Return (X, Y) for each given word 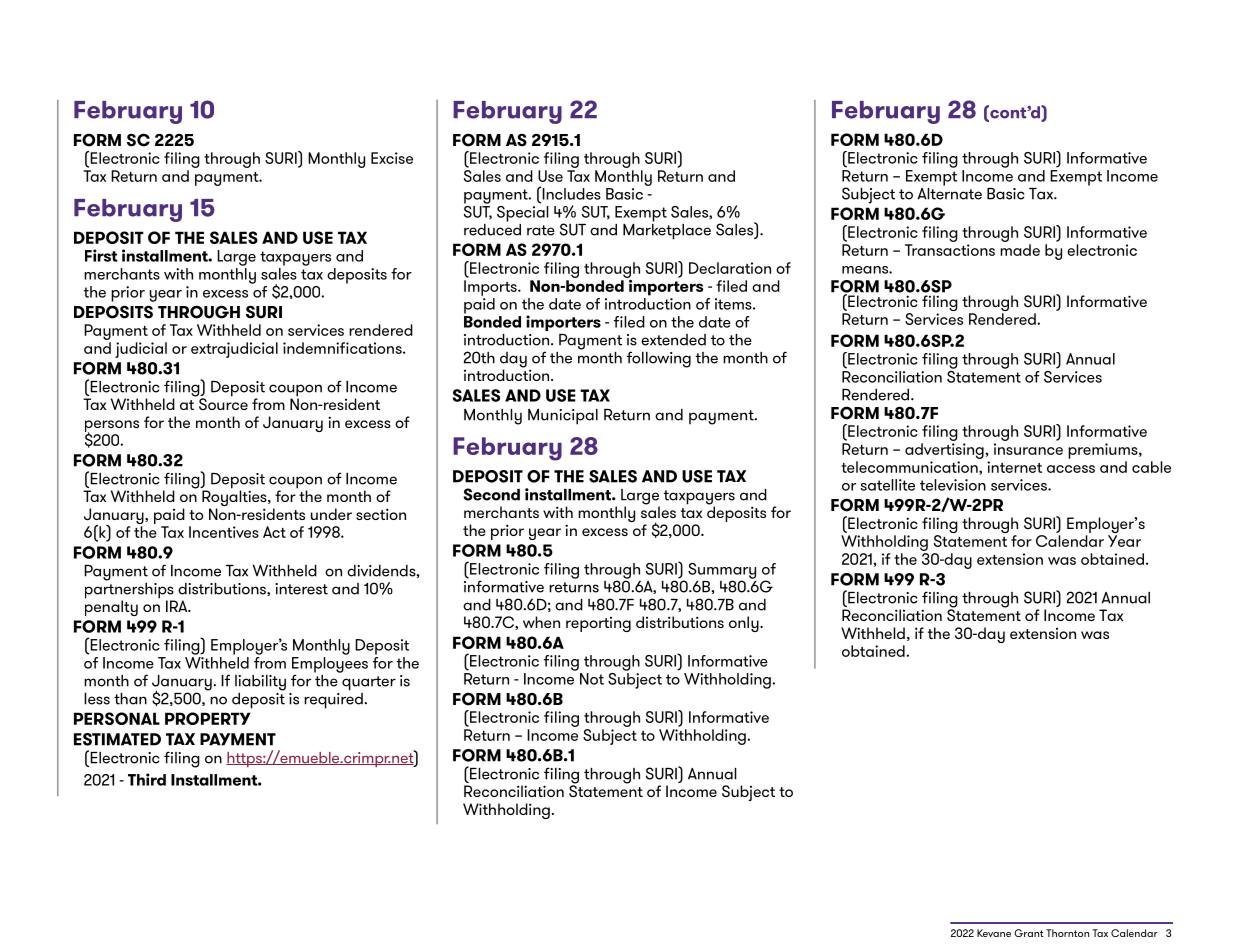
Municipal (563, 417)
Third (147, 779)
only (745, 624)
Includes (570, 193)
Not (592, 679)
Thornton (1067, 933)
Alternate (950, 192)
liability (260, 683)
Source (222, 403)
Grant (1029, 933)
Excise (392, 158)
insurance (1028, 449)
